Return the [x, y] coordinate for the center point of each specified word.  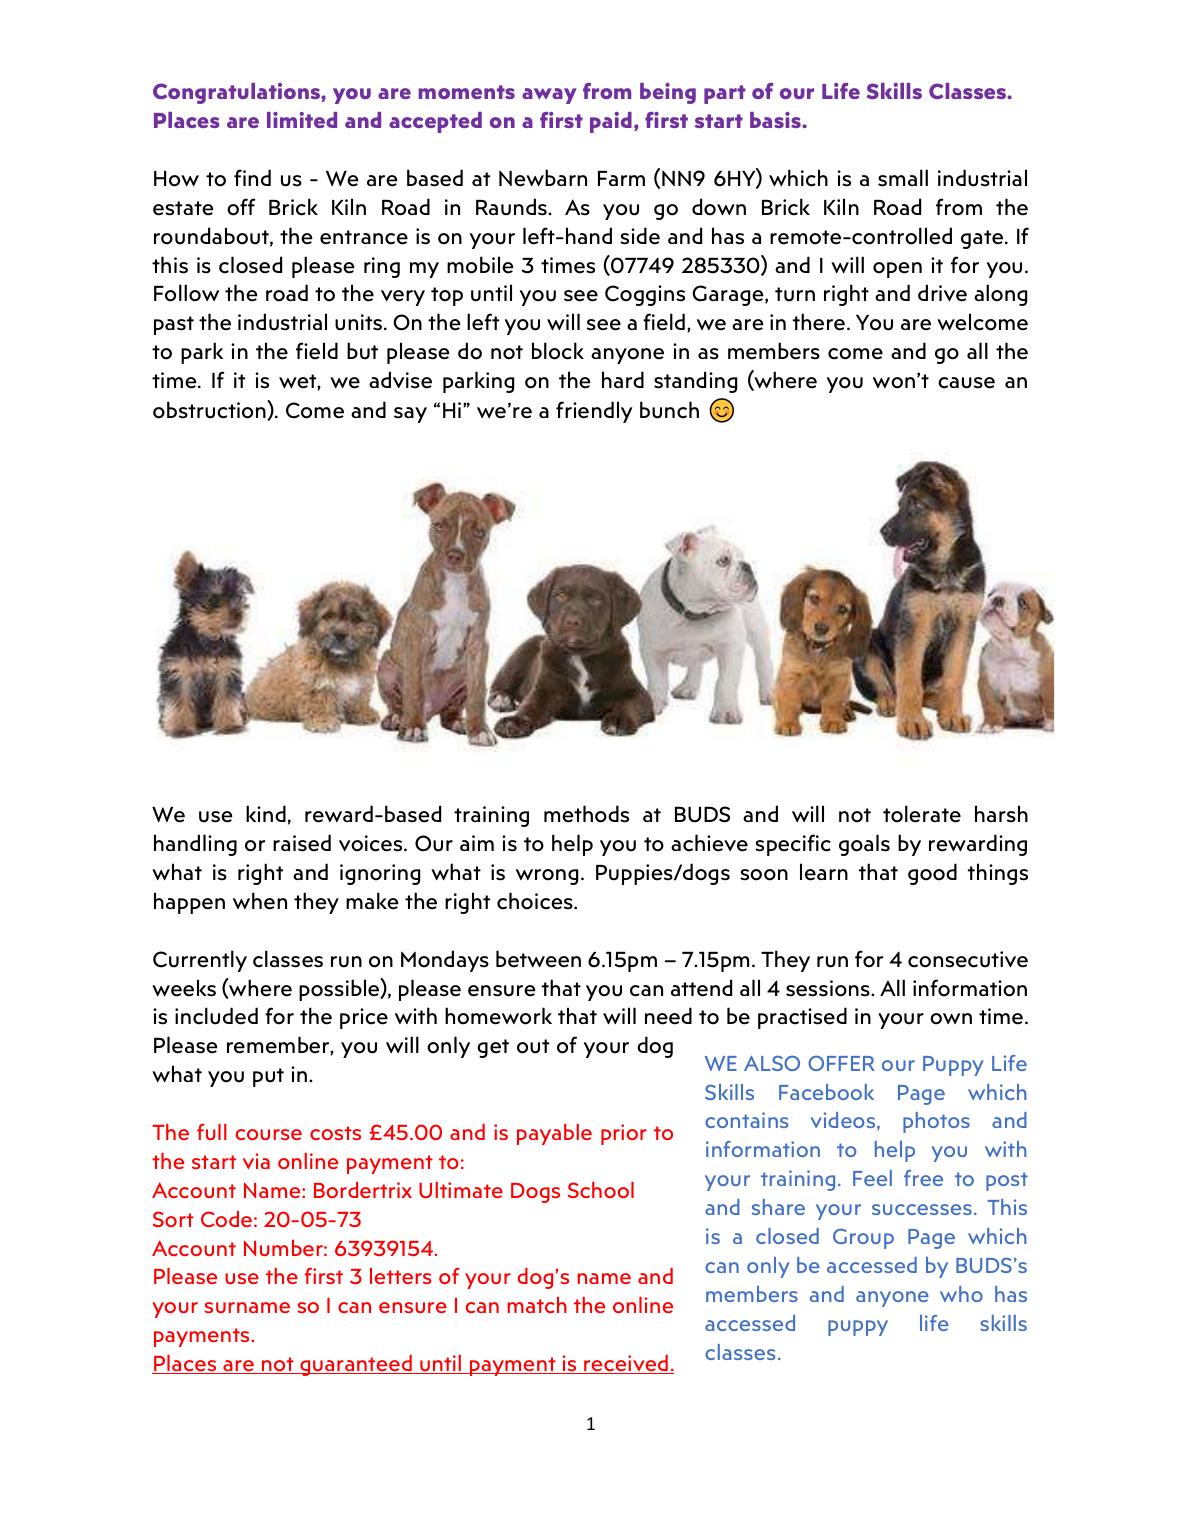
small [903, 178]
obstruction [210, 410]
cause [966, 383]
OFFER [841, 1063]
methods [586, 814]
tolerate [922, 814]
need [668, 1016]
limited [302, 120]
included [216, 1016]
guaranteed [356, 1365]
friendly [594, 412]
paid [611, 122]
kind [266, 813]
